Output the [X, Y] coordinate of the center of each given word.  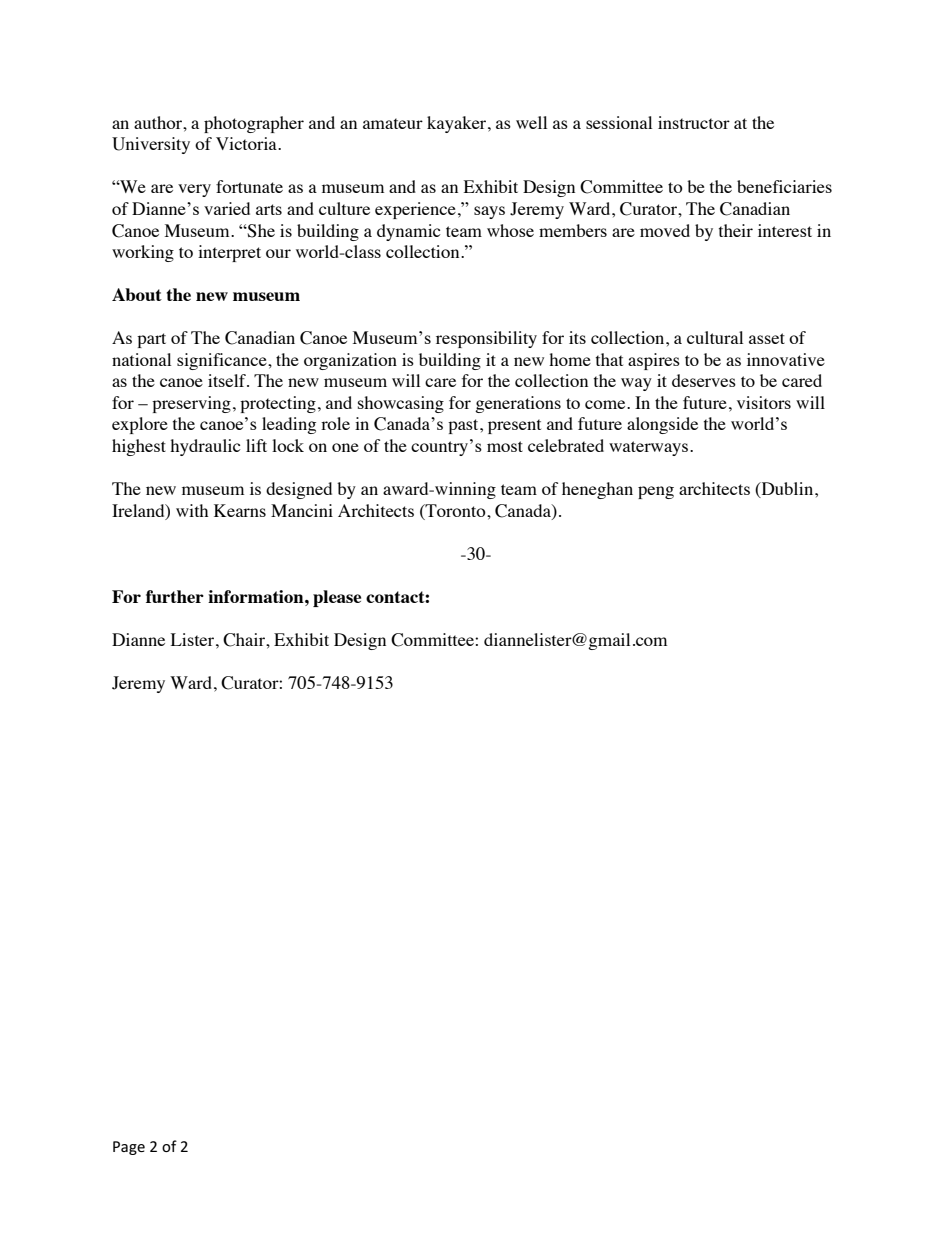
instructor [694, 122]
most [505, 446]
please [337, 598]
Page [129, 1148]
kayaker [458, 124]
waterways [650, 448]
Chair [245, 640]
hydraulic [205, 447]
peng [656, 492]
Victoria [247, 143]
